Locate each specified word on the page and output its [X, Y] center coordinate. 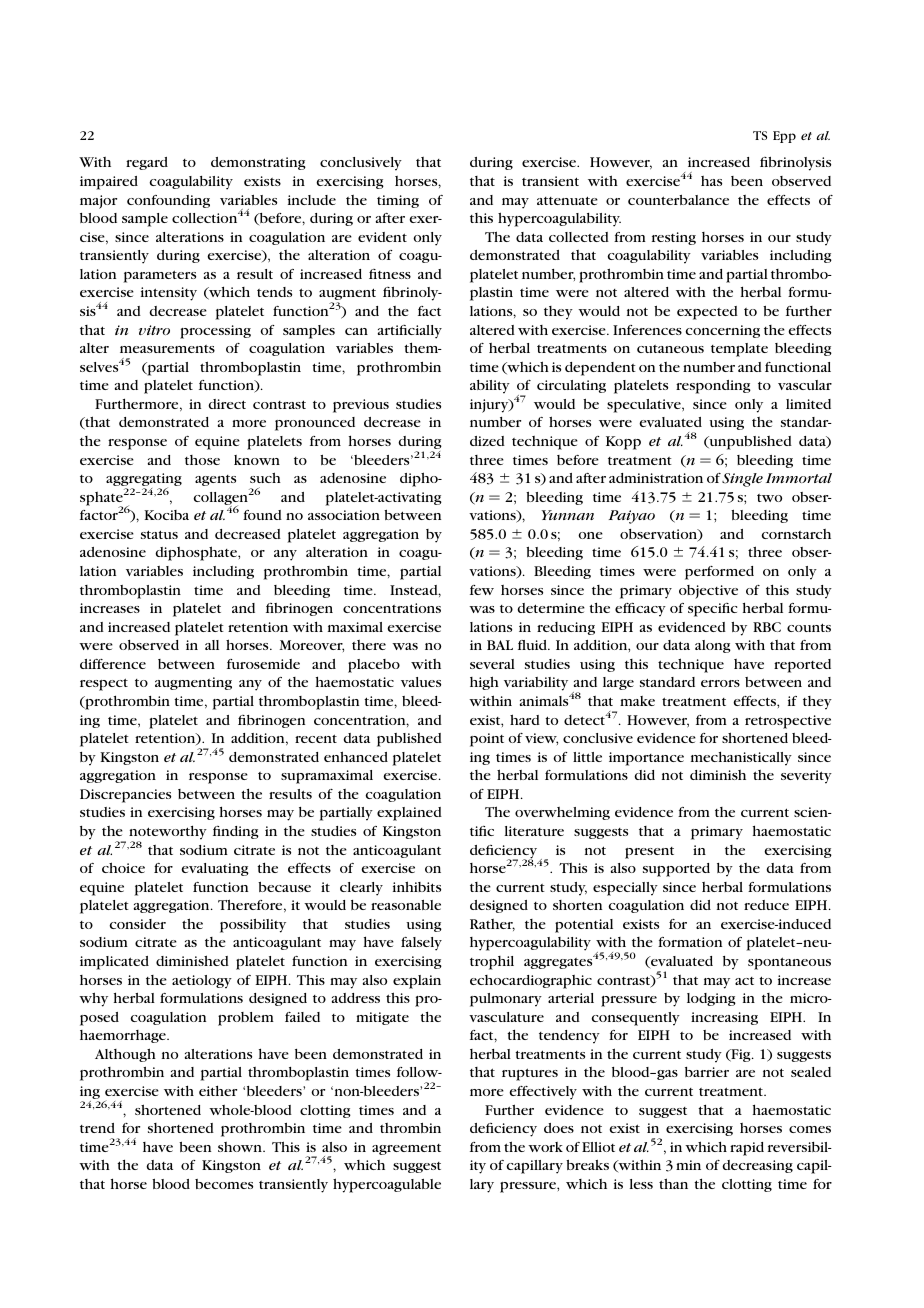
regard [147, 163]
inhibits [417, 886]
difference [113, 664]
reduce [766, 905]
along [713, 646]
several [492, 664]
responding [713, 387]
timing [398, 201]
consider [137, 924]
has [711, 181]
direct [227, 404]
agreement [406, 1149]
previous [361, 406]
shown [241, 1147]
